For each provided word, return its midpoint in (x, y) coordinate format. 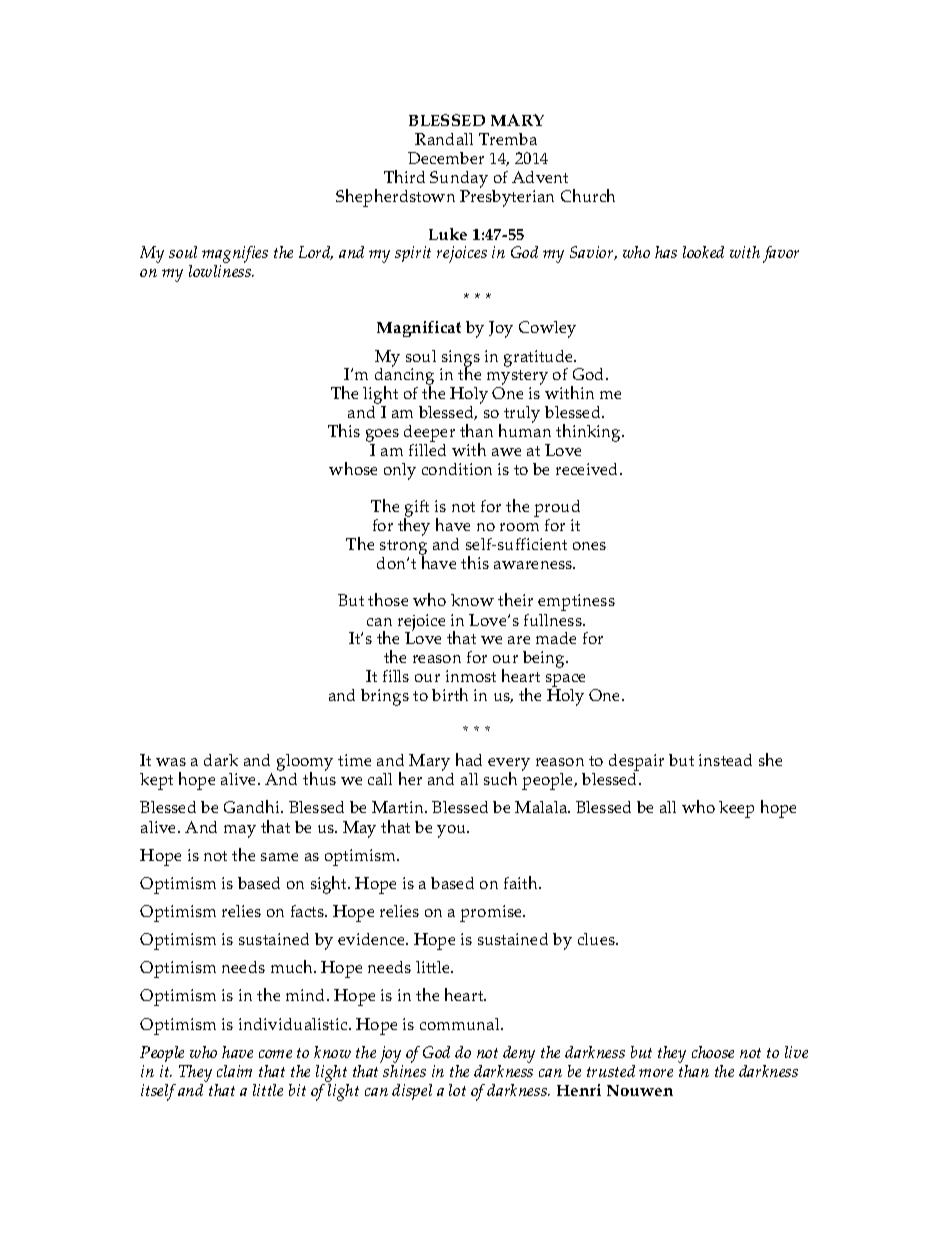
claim (234, 1071)
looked (703, 252)
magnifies (235, 256)
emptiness (576, 602)
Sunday (459, 179)
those (388, 599)
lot (457, 1090)
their (515, 599)
